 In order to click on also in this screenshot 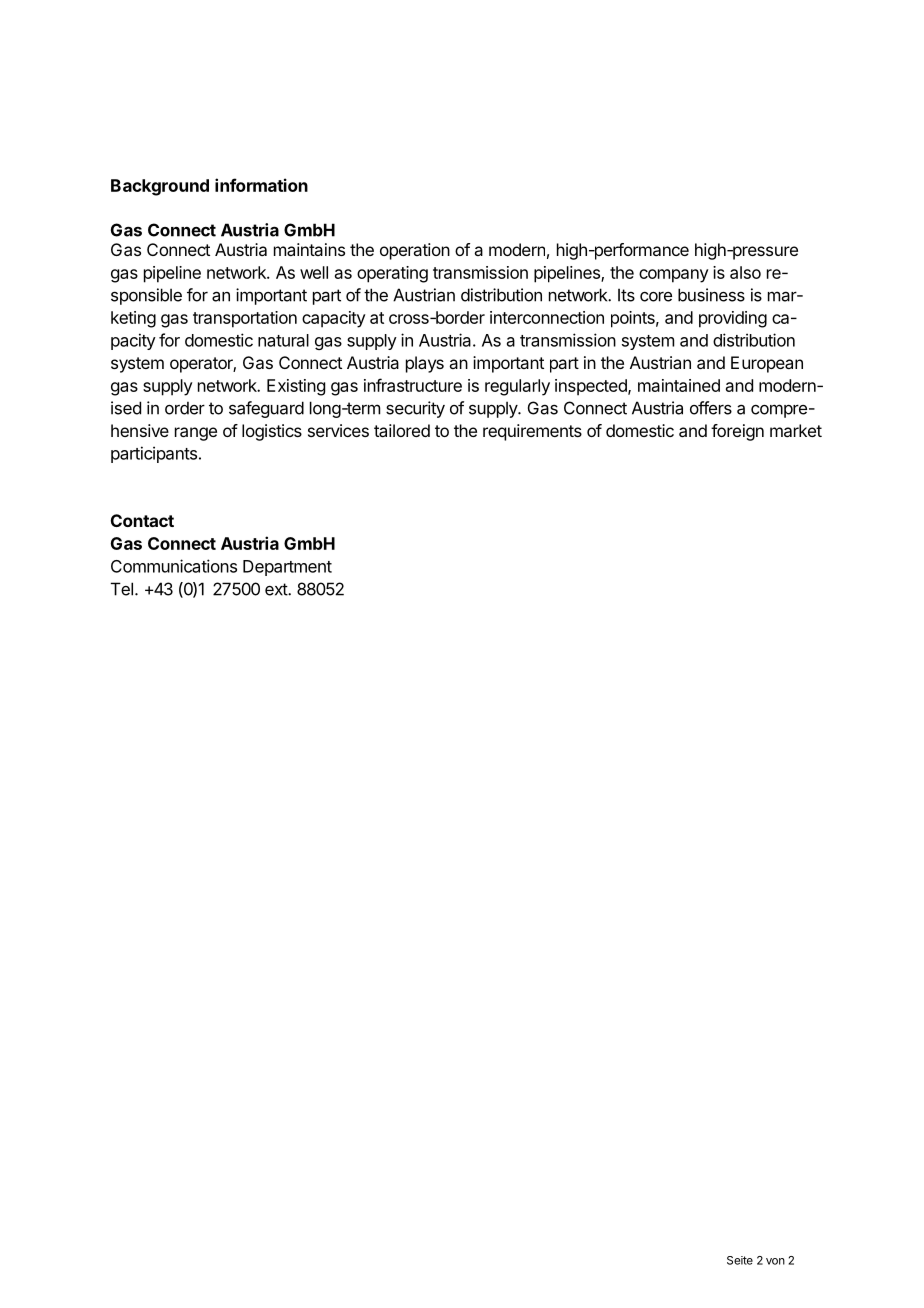, I will do `click(745, 272)`.
